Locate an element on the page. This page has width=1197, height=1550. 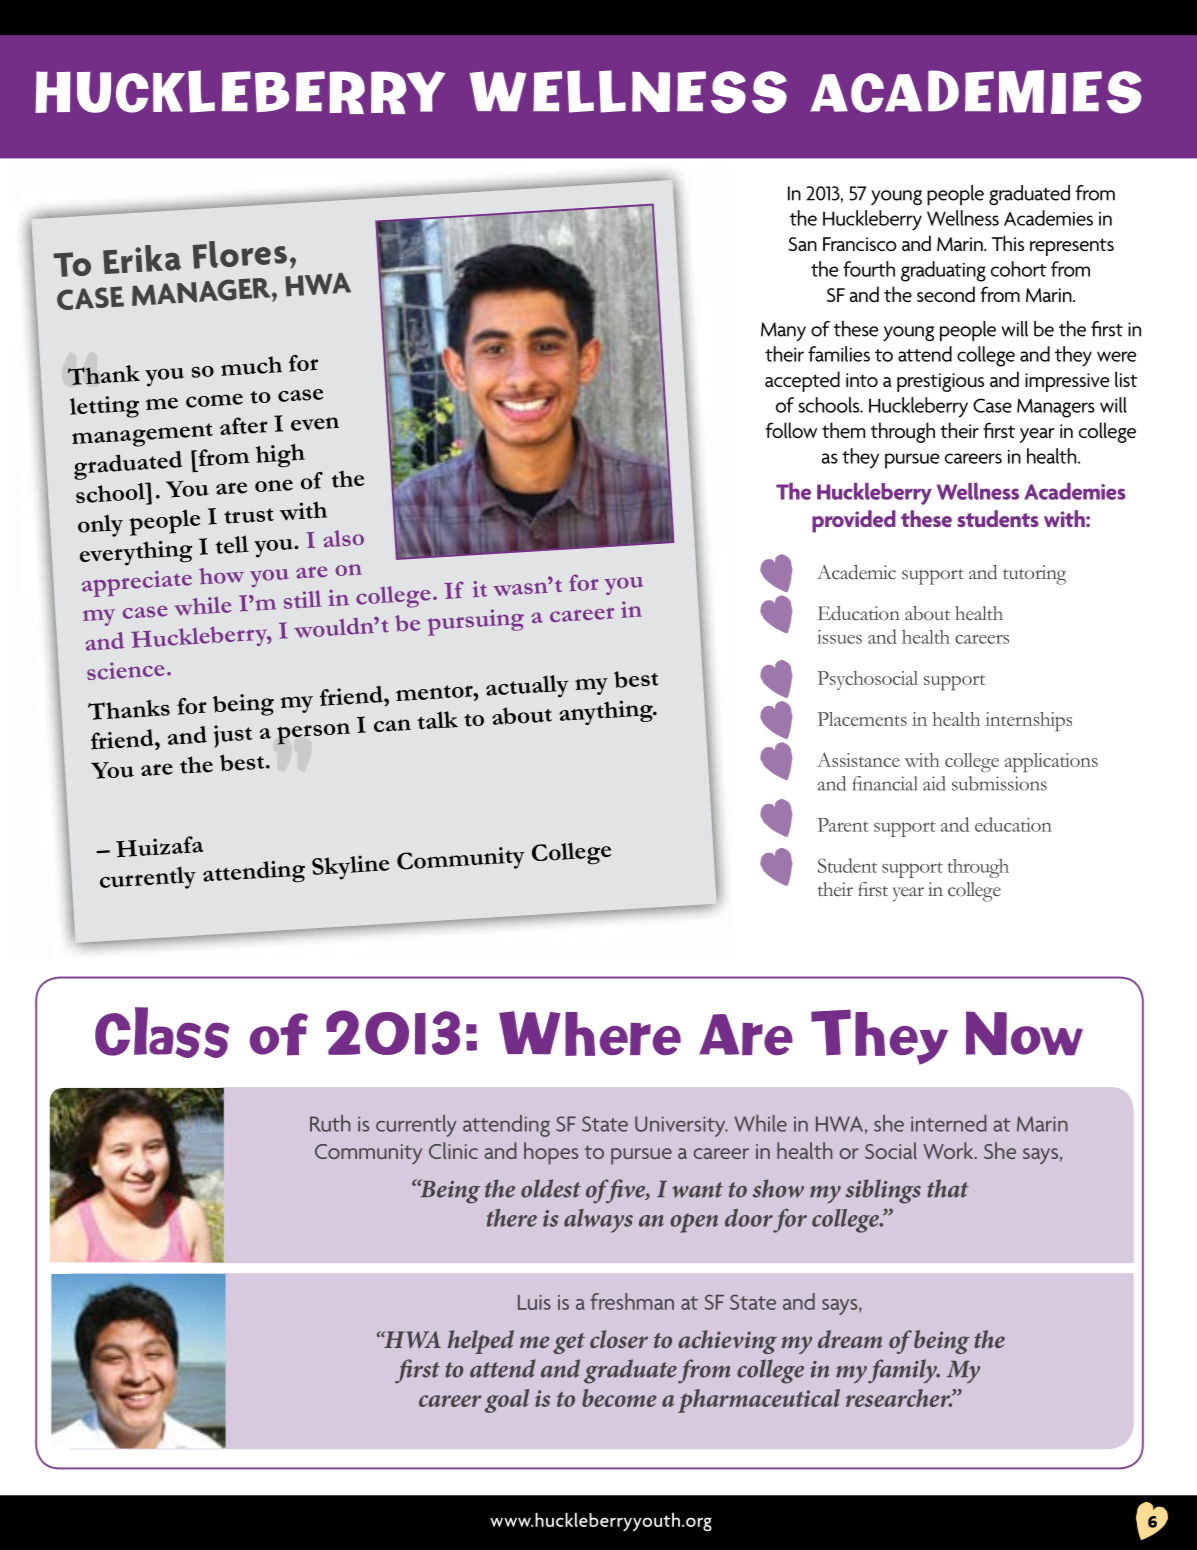
internships is located at coordinates (1028, 722).
